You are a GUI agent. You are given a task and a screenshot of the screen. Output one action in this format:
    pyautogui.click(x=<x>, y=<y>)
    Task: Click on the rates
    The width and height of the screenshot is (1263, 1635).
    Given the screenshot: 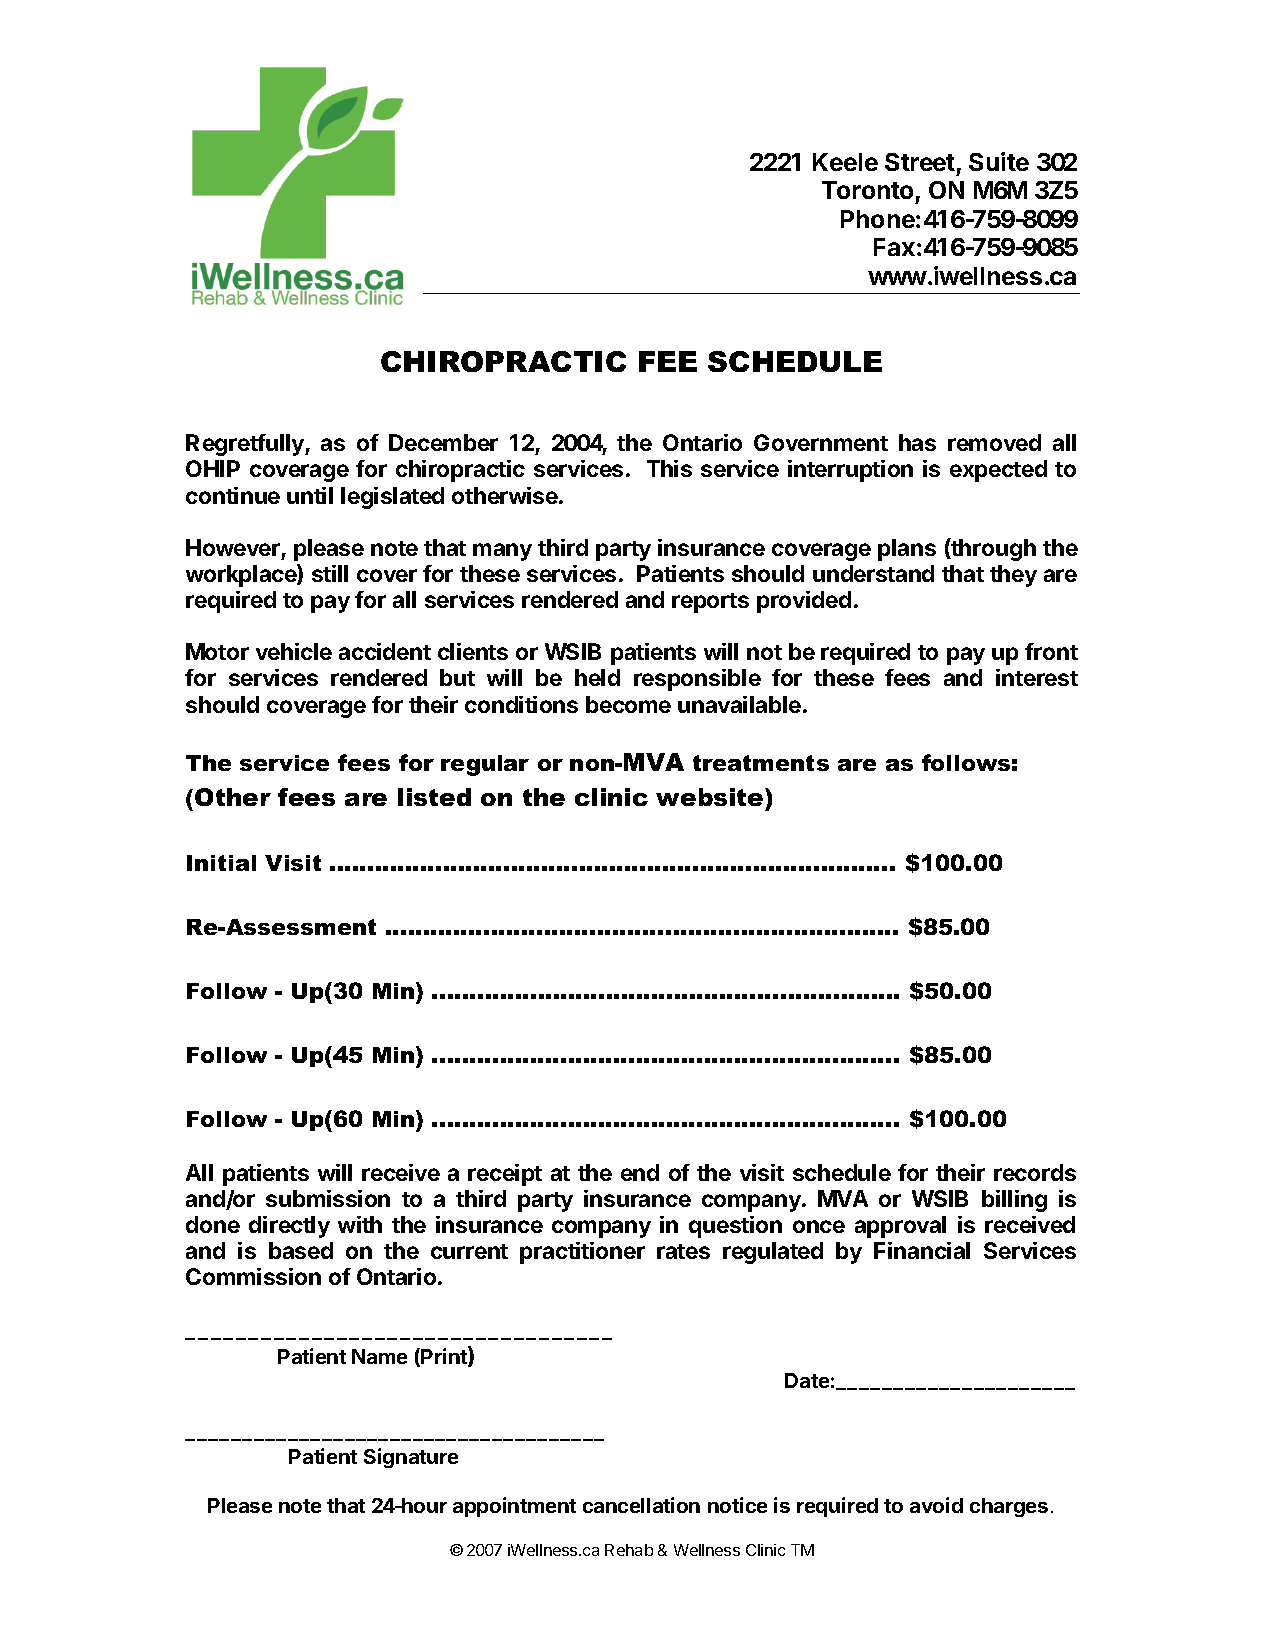 What is the action you would take?
    pyautogui.click(x=683, y=1251)
